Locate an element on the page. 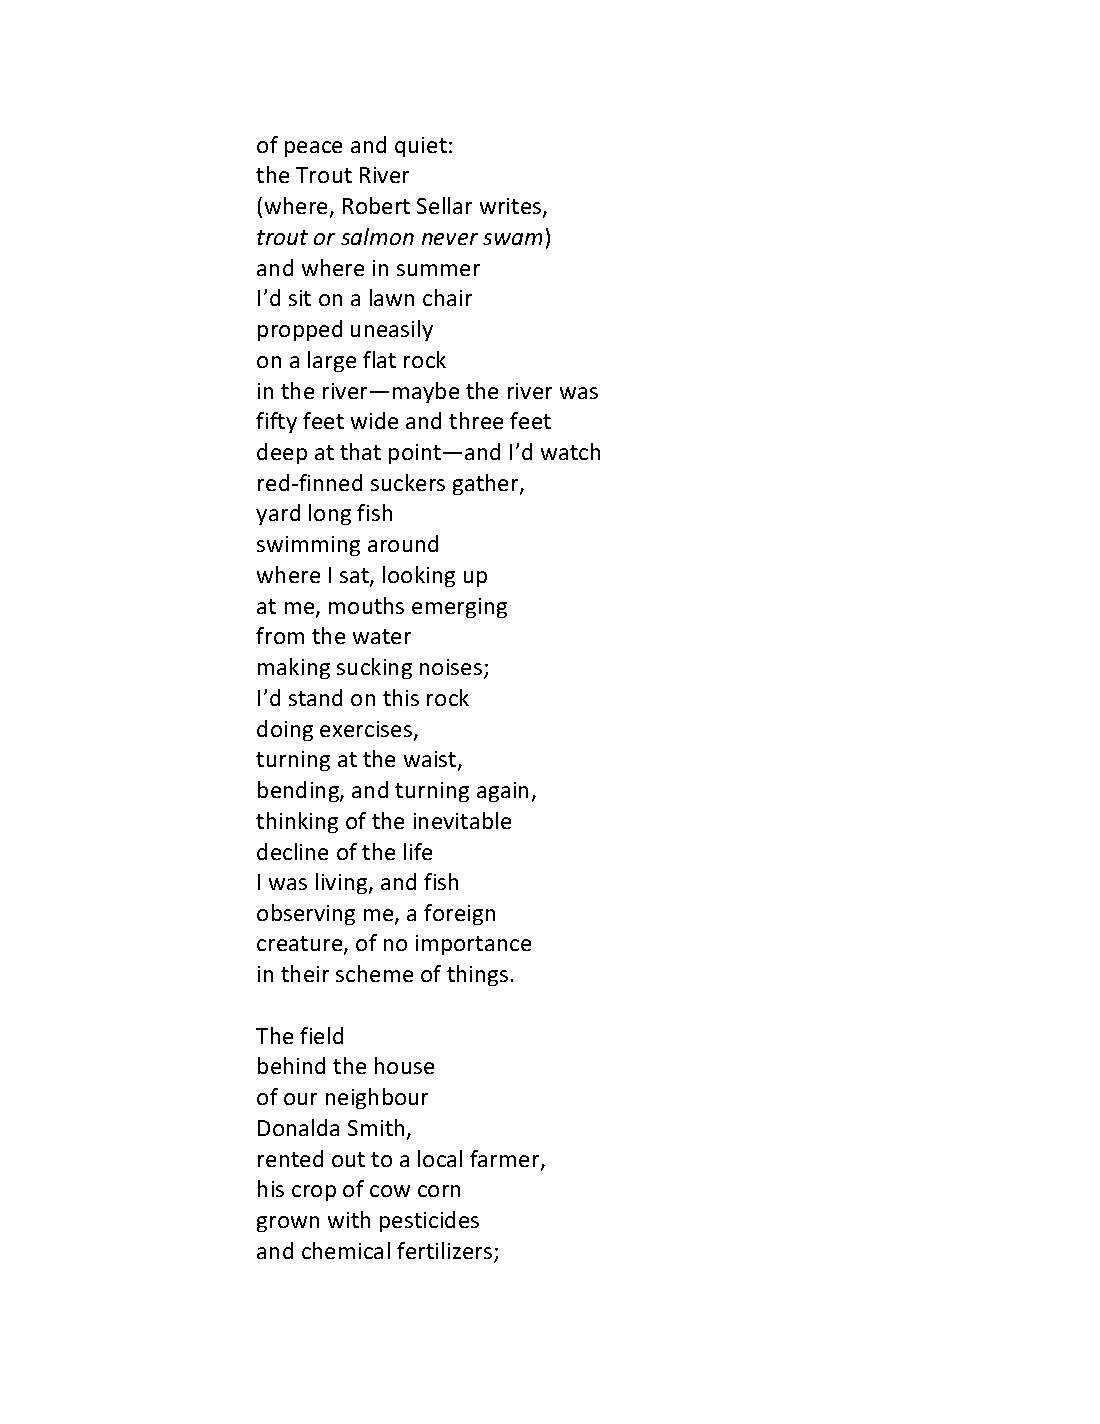  pesticides is located at coordinates (429, 1221).
